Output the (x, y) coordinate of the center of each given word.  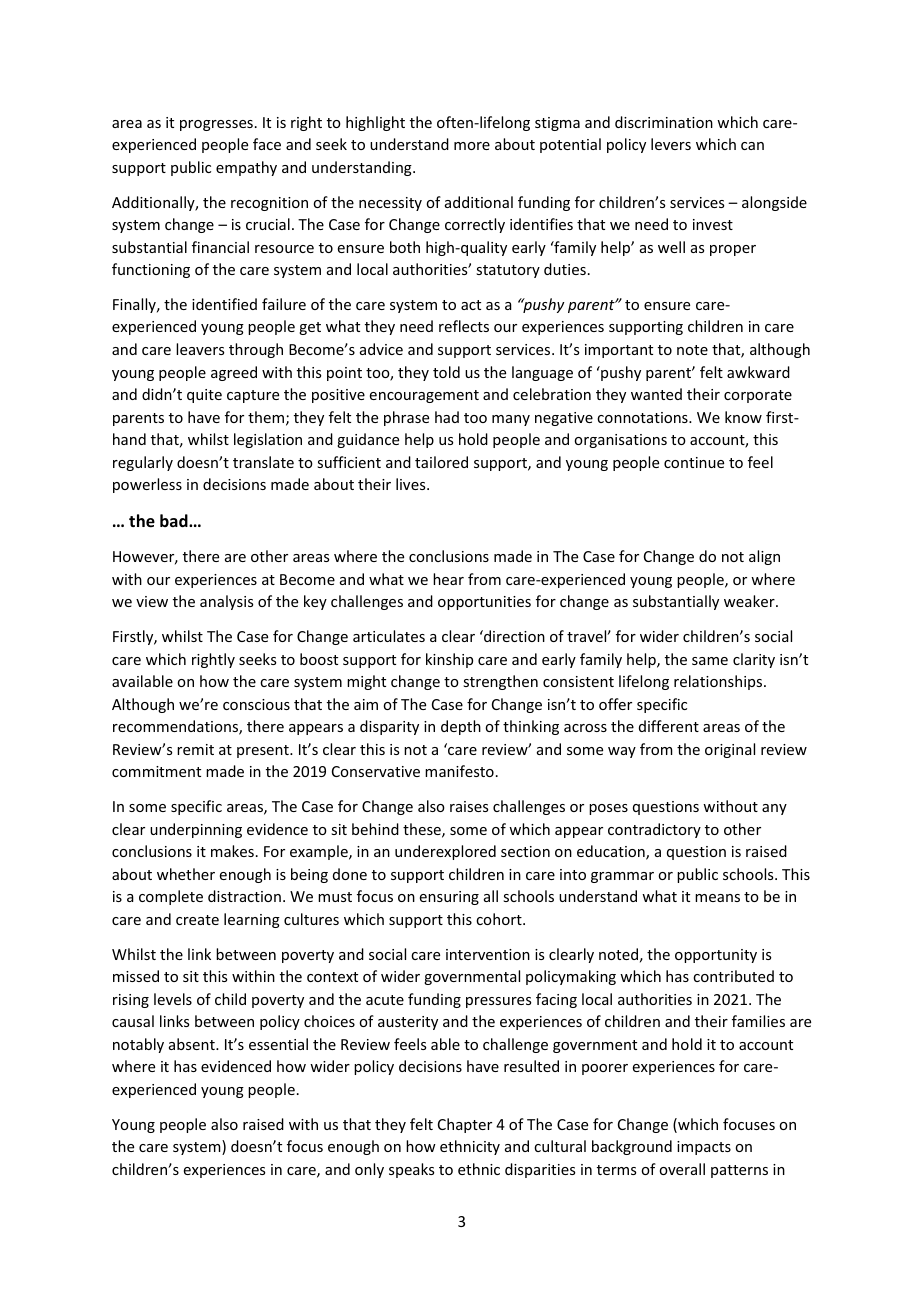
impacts (704, 1148)
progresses (216, 125)
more (472, 146)
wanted (656, 394)
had (447, 417)
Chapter (465, 1125)
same (710, 661)
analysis (226, 602)
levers (671, 144)
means (717, 898)
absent (193, 1044)
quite (204, 396)
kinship (449, 660)
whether (186, 874)
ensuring (449, 898)
